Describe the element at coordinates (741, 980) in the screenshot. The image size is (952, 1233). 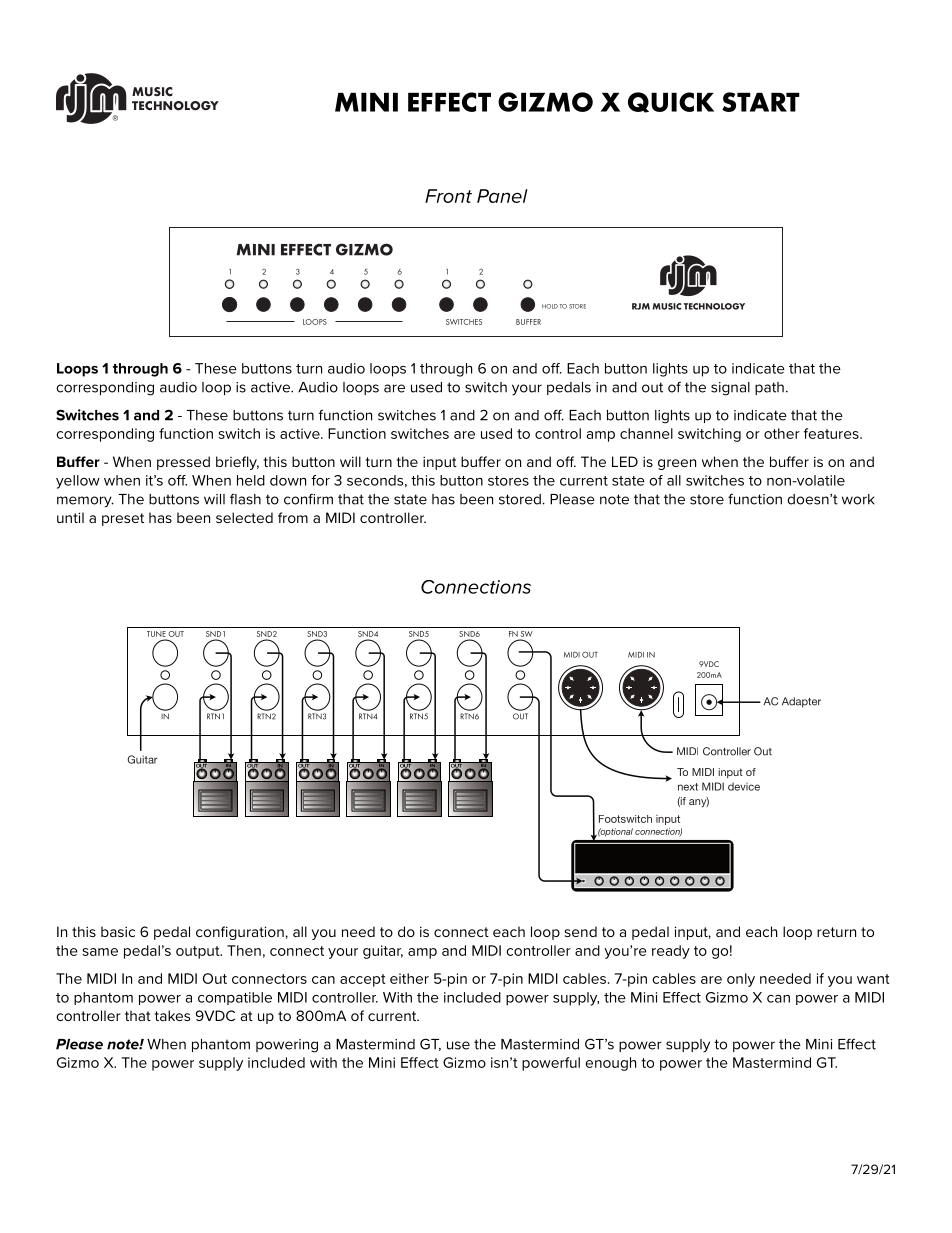
I see `only` at that location.
